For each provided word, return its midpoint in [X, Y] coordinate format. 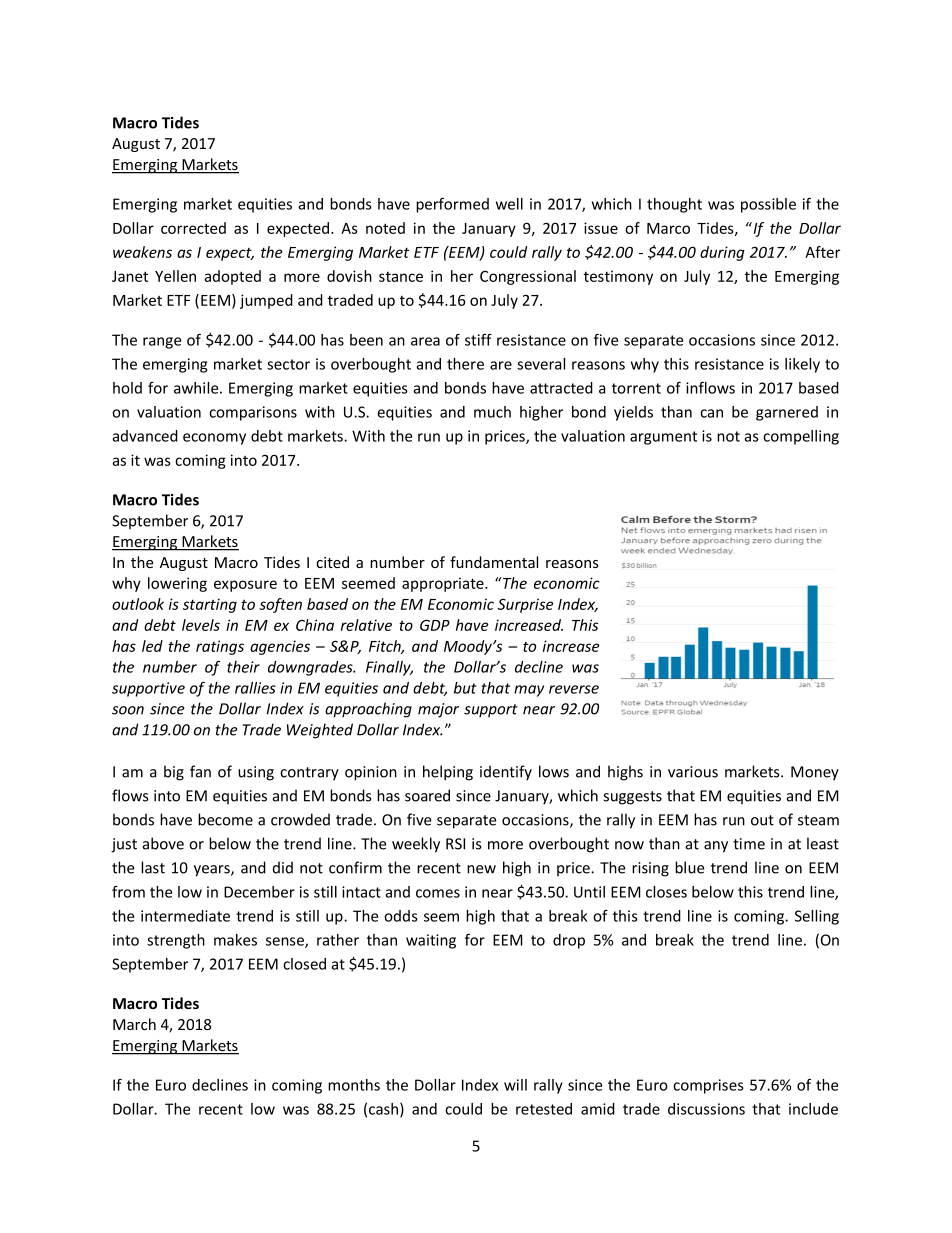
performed [452, 205]
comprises [708, 1086]
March [134, 1024]
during [722, 253]
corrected [193, 228]
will [515, 1085]
